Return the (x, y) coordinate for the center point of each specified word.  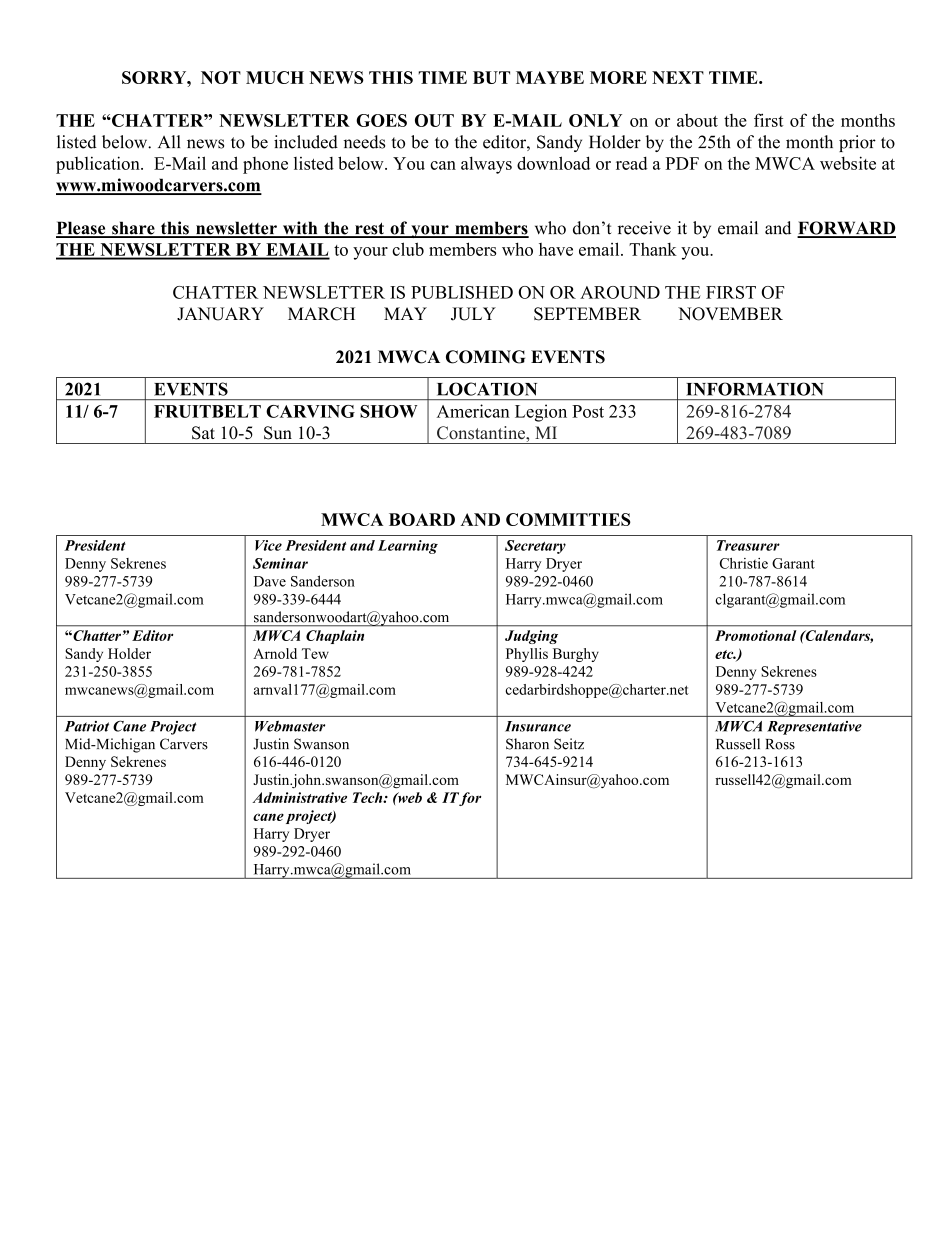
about (697, 120)
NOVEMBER (730, 314)
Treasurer (748, 545)
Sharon (527, 744)
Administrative (299, 797)
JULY (473, 314)
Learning (408, 547)
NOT (221, 77)
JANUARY (220, 314)
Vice (268, 545)
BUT (491, 77)
